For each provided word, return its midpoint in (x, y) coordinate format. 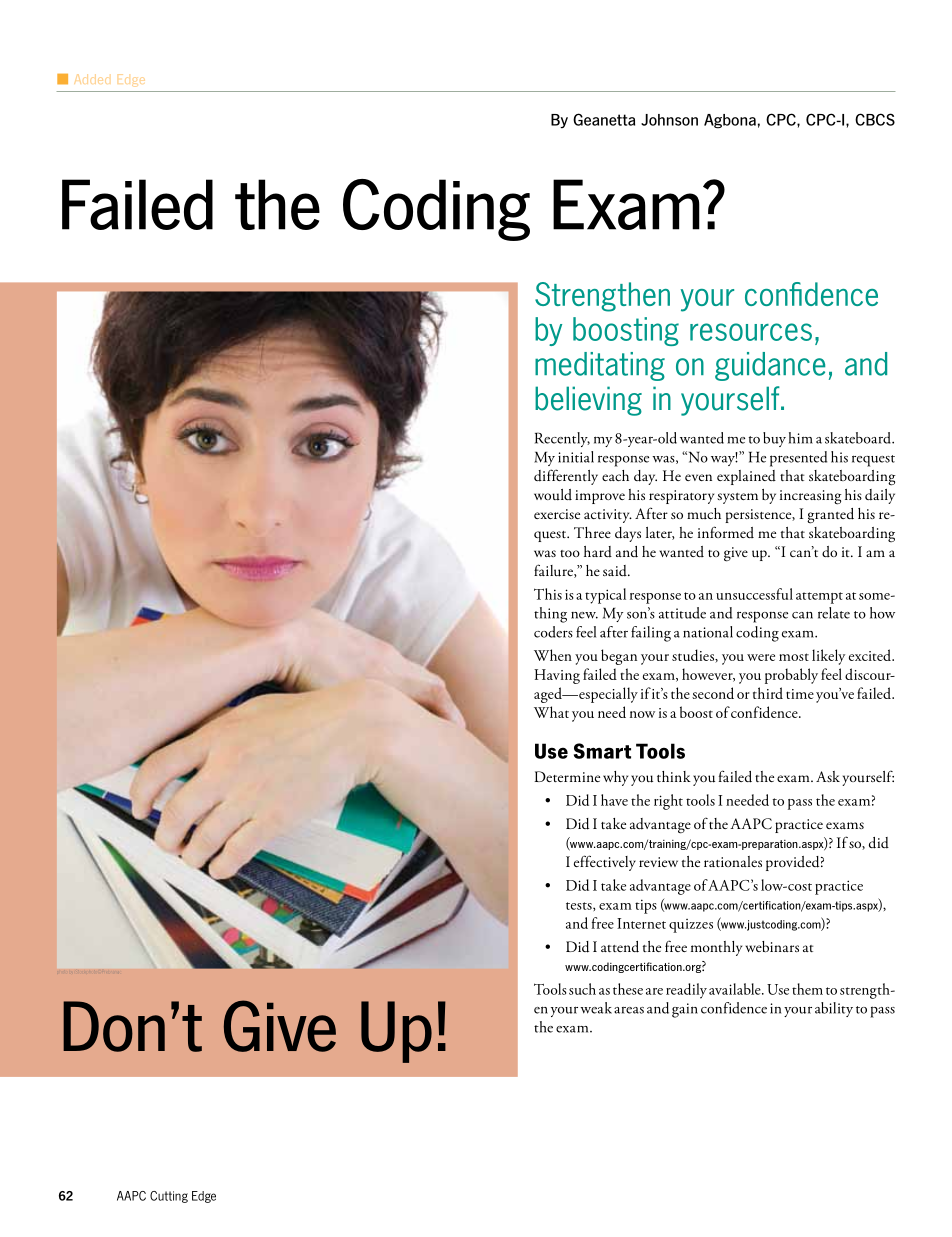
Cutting (169, 1197)
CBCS (875, 119)
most (794, 657)
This (548, 594)
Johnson (669, 120)
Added (91, 79)
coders (553, 632)
